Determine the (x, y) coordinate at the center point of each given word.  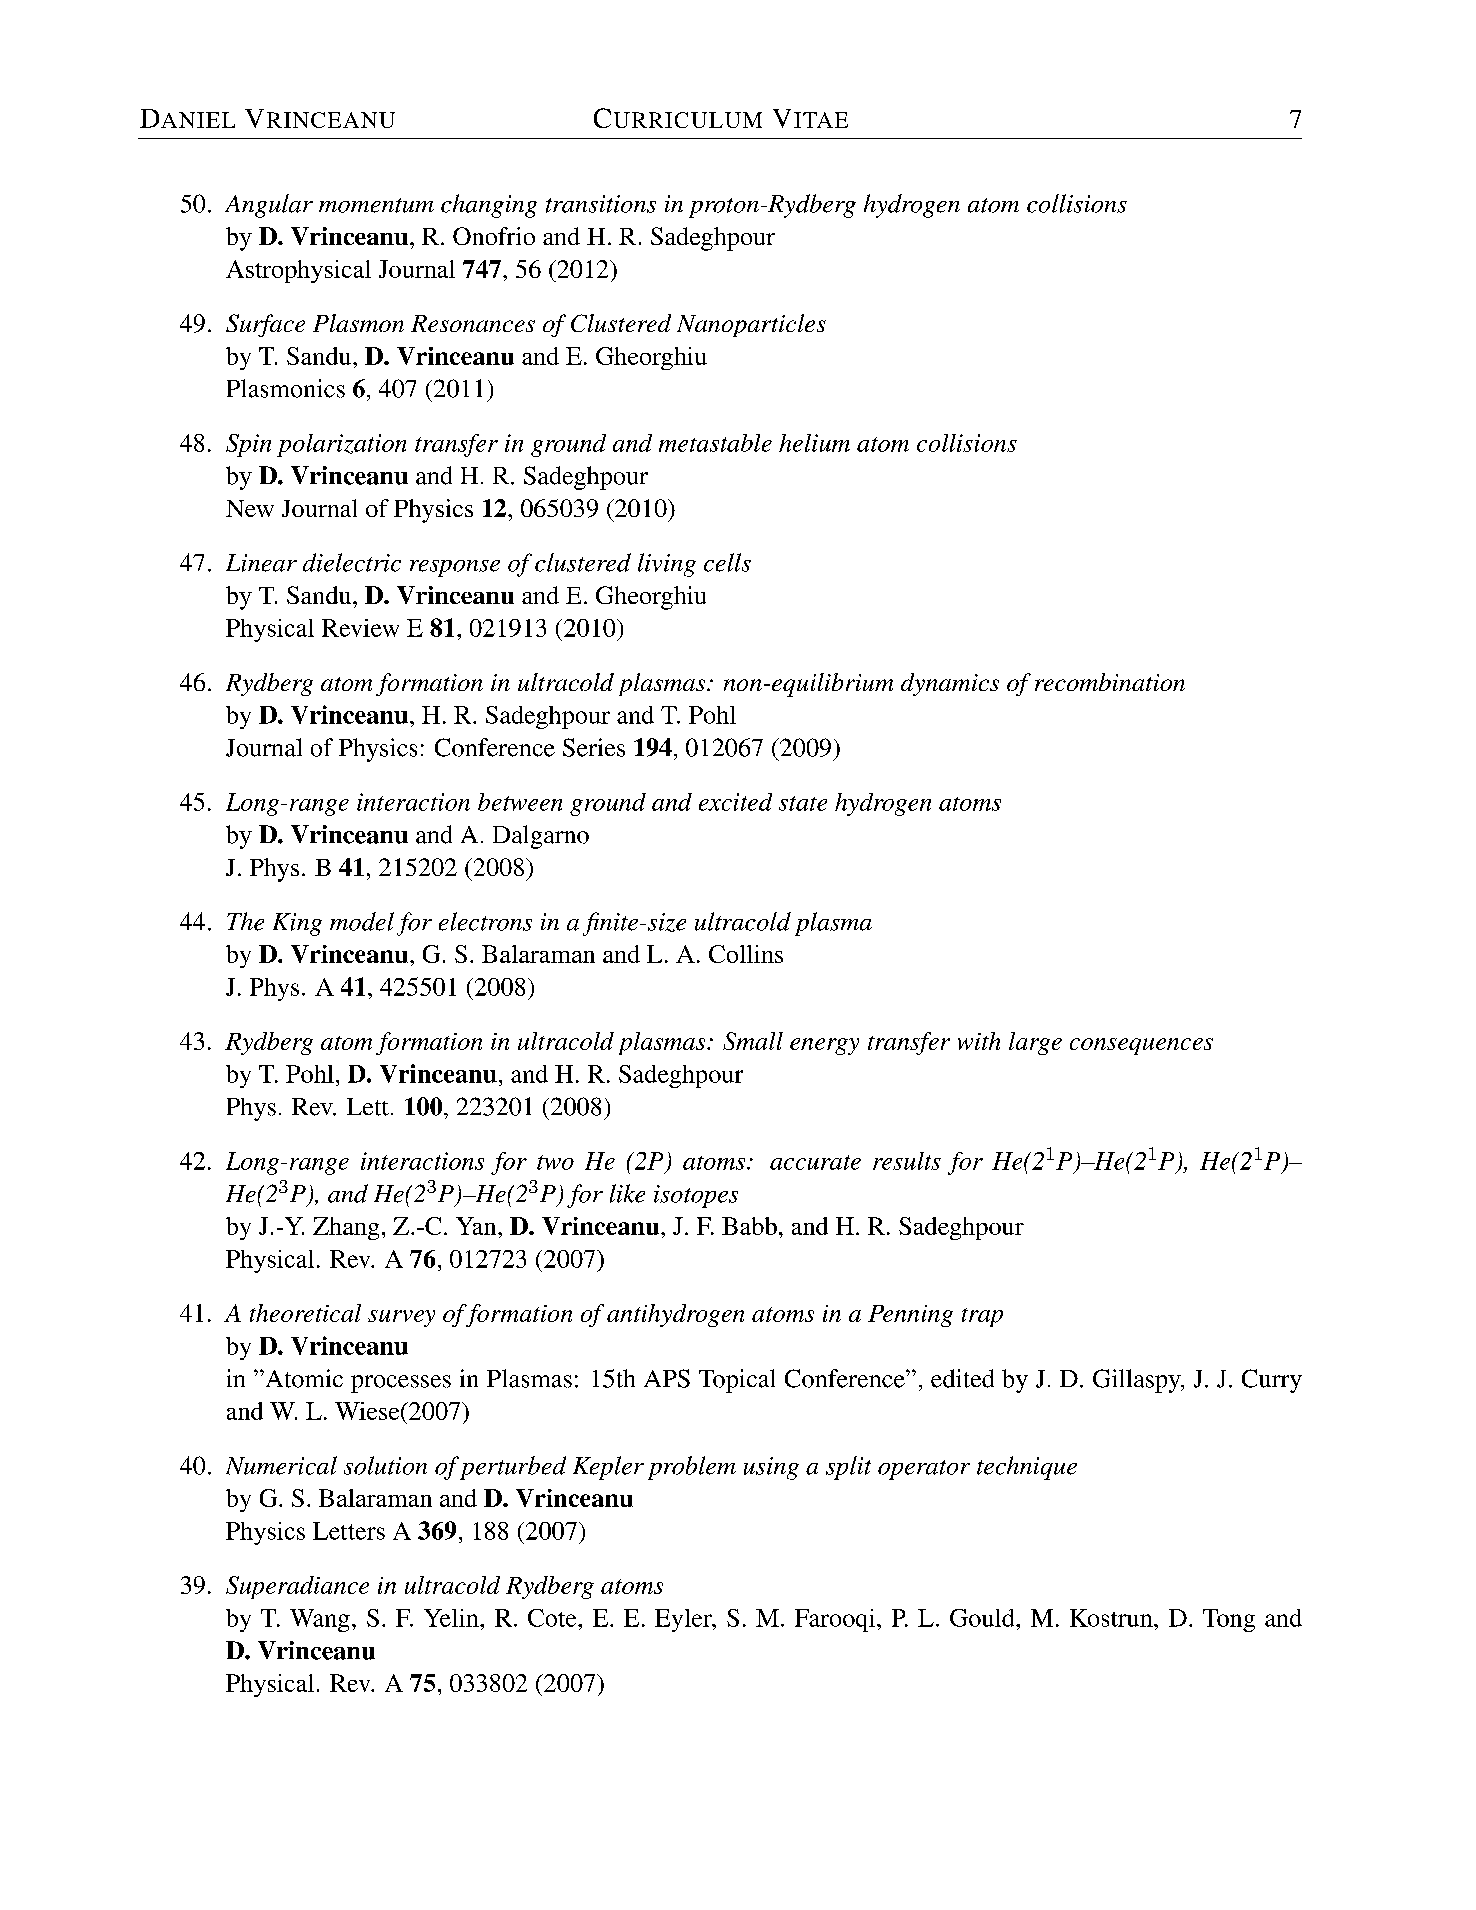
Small (753, 1041)
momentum (376, 205)
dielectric (352, 562)
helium (814, 443)
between (520, 802)
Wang (320, 1620)
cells (727, 562)
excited (735, 802)
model (362, 921)
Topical (737, 1381)
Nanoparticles (751, 325)
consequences (1141, 1046)
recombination (1110, 682)
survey (401, 1318)
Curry (1272, 1381)
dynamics (950, 684)
